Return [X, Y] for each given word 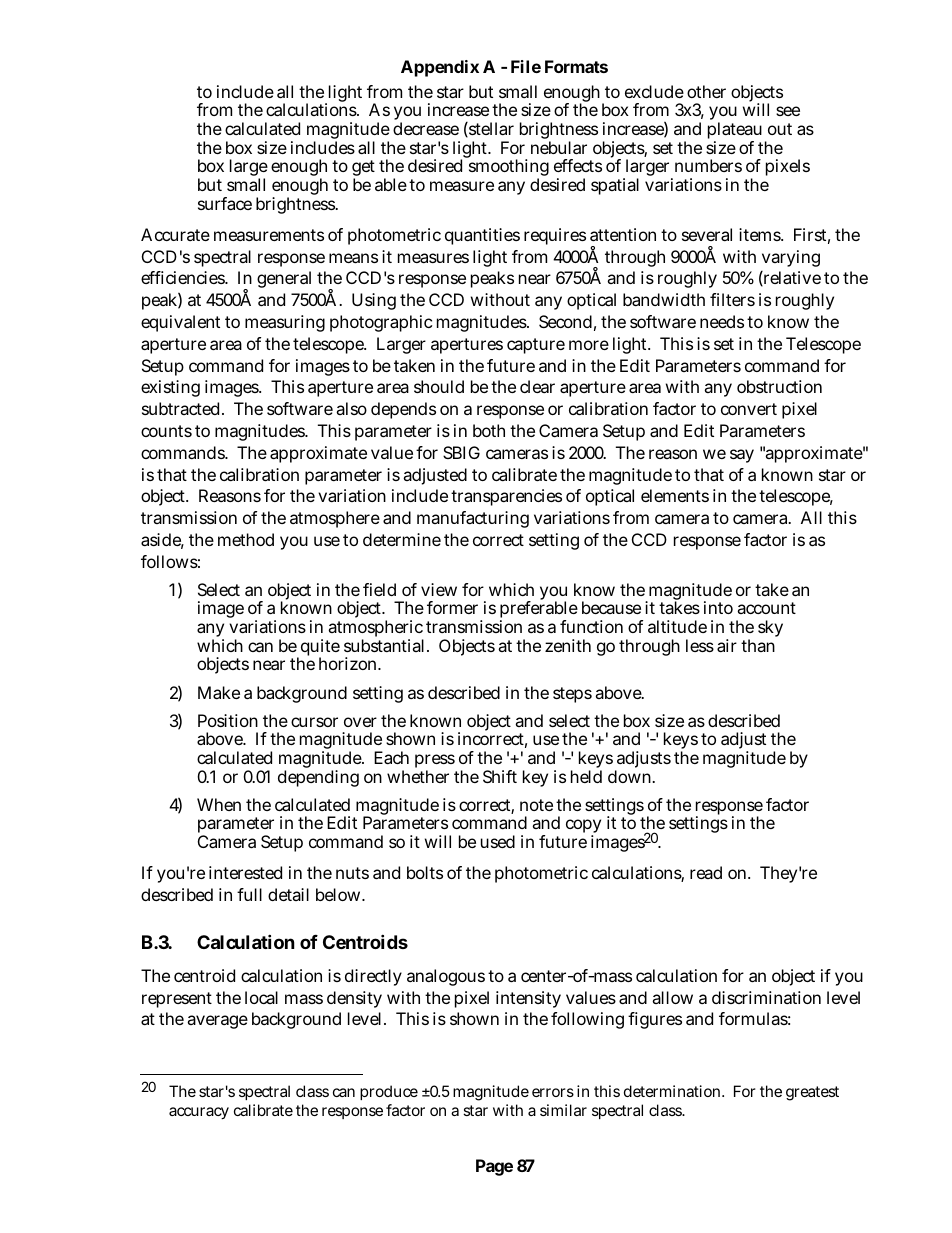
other [706, 91]
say [742, 456]
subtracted [180, 408]
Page [494, 1167]
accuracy [199, 1113]
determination [673, 1091]
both [489, 430]
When [219, 804]
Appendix [440, 68]
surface [225, 203]
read [706, 872]
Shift [500, 776]
